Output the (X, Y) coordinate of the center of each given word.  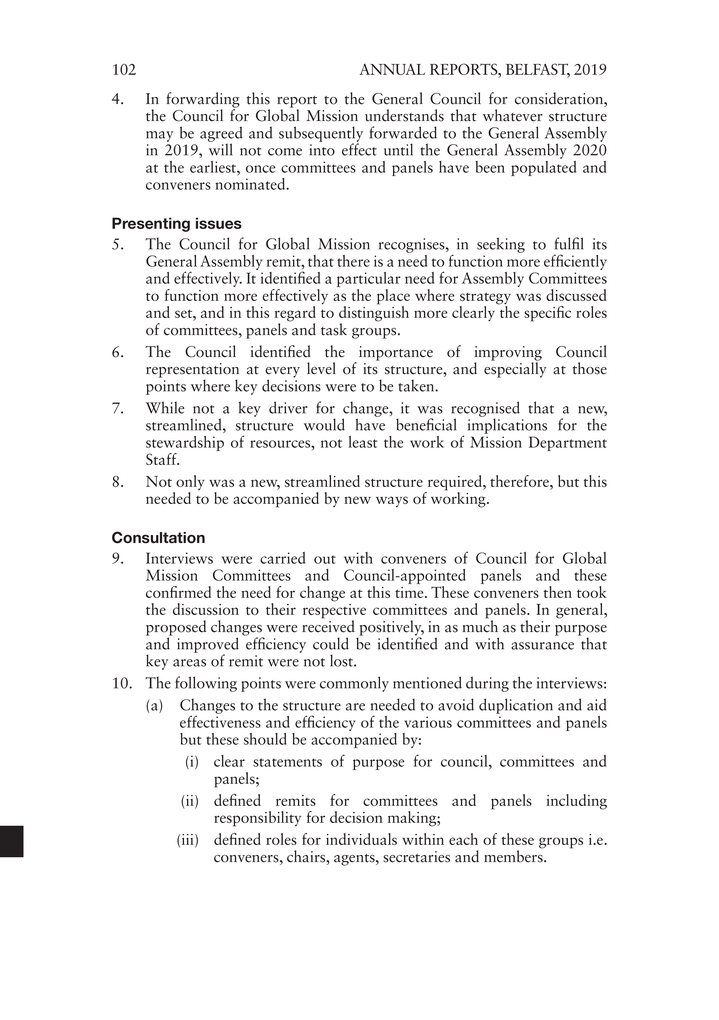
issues (219, 223)
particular (369, 281)
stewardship (185, 445)
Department (568, 443)
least (363, 442)
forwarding (203, 101)
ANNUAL (392, 69)
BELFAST (538, 70)
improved (208, 646)
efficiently (575, 263)
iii (189, 840)
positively (390, 629)
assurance (542, 646)
